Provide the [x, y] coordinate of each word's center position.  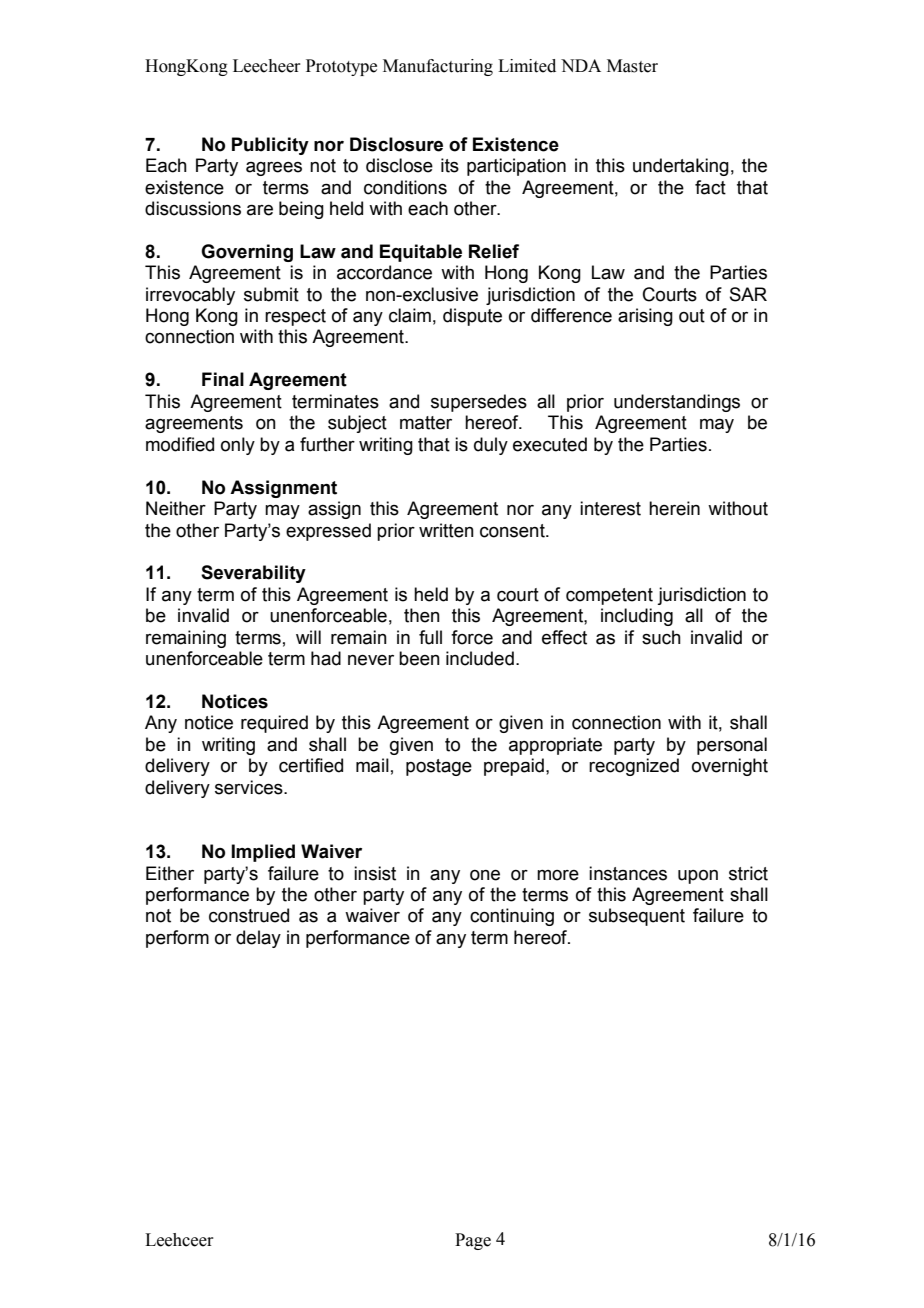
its [450, 165]
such [661, 637]
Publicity [270, 146]
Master [632, 66]
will [308, 637]
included [480, 658]
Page [473, 1241]
